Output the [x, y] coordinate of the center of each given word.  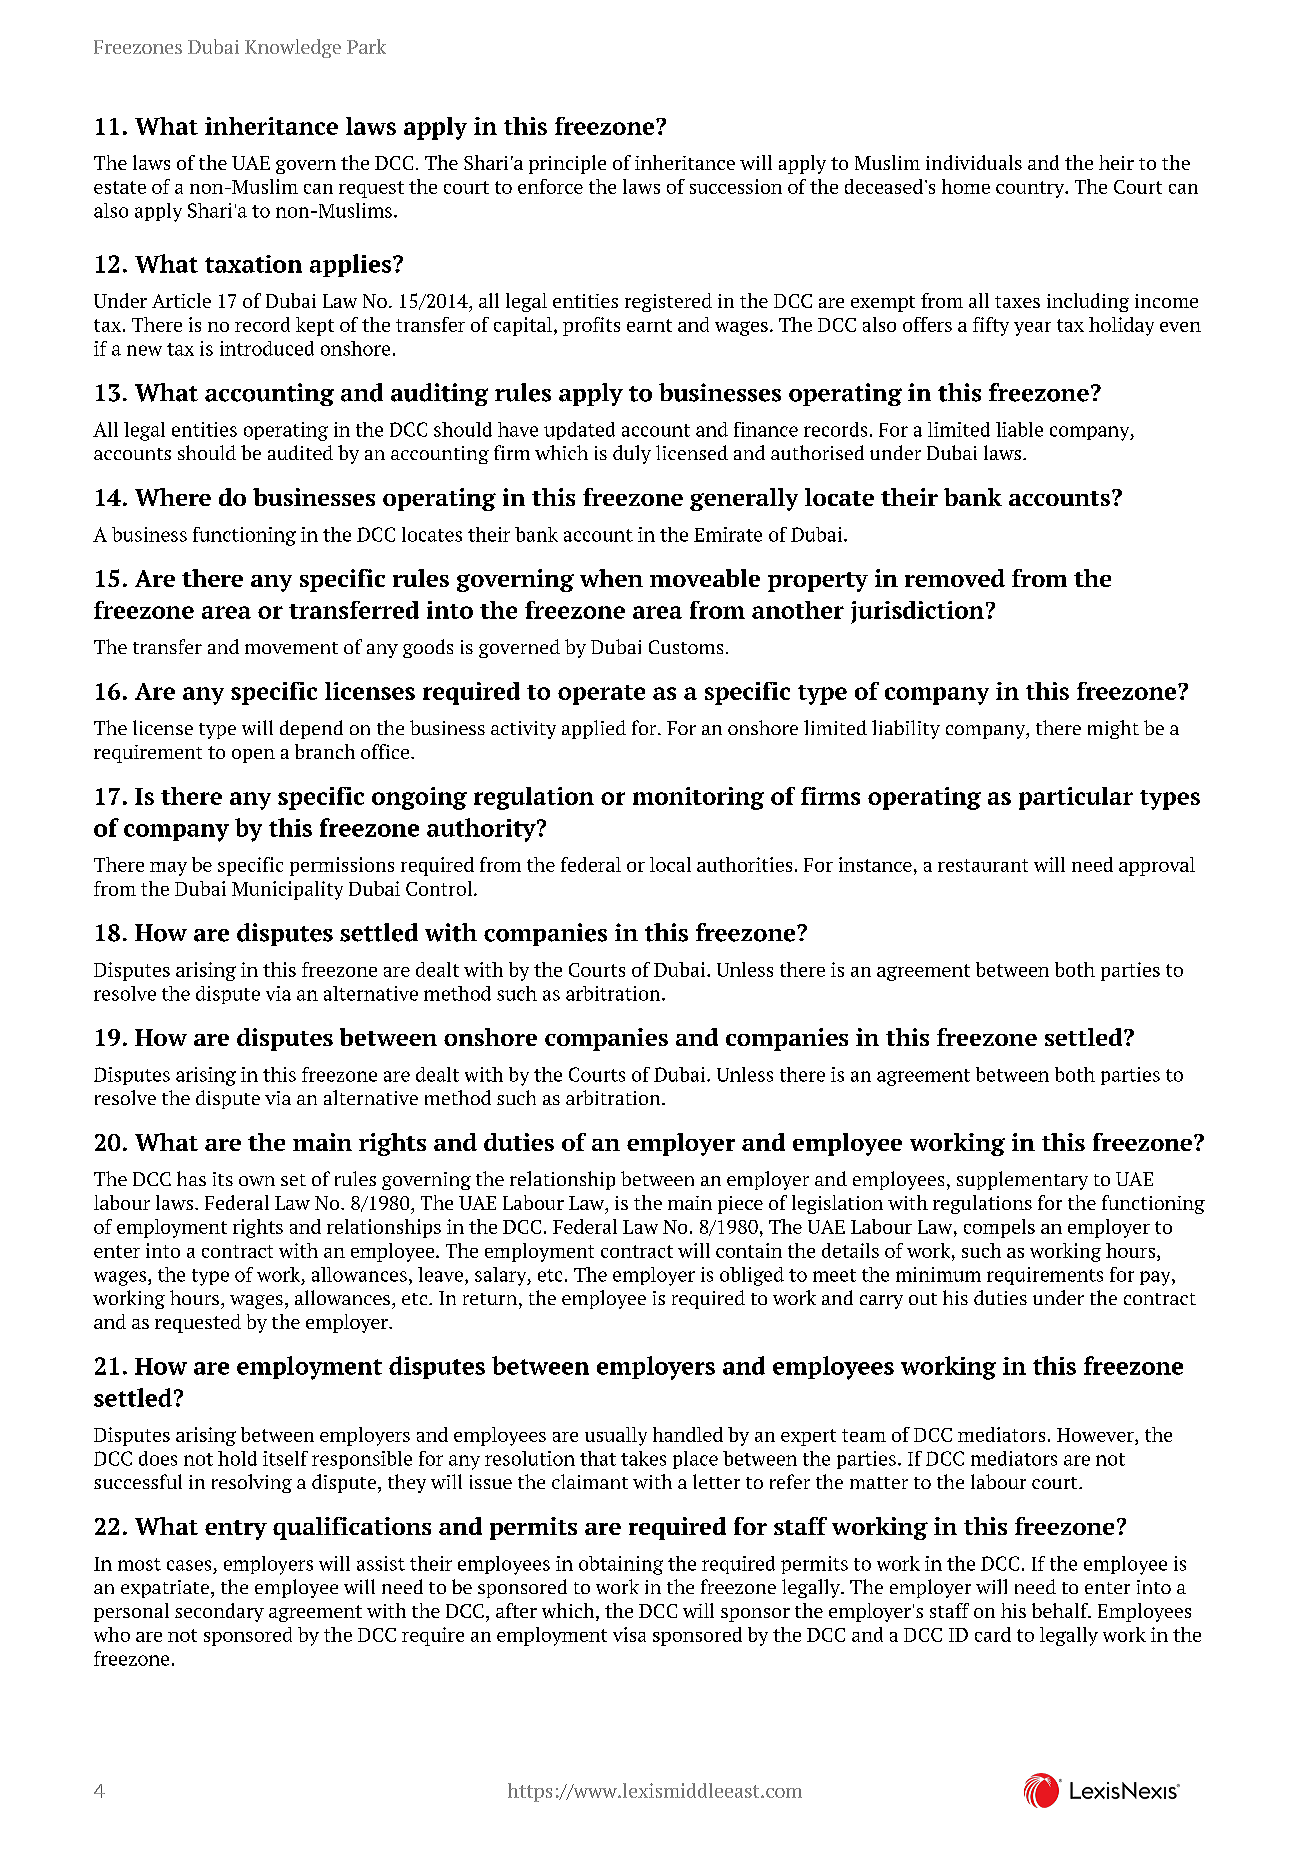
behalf [1061, 1610]
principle [567, 164]
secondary [219, 1612]
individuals [974, 162]
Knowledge [293, 48]
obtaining [621, 1565]
